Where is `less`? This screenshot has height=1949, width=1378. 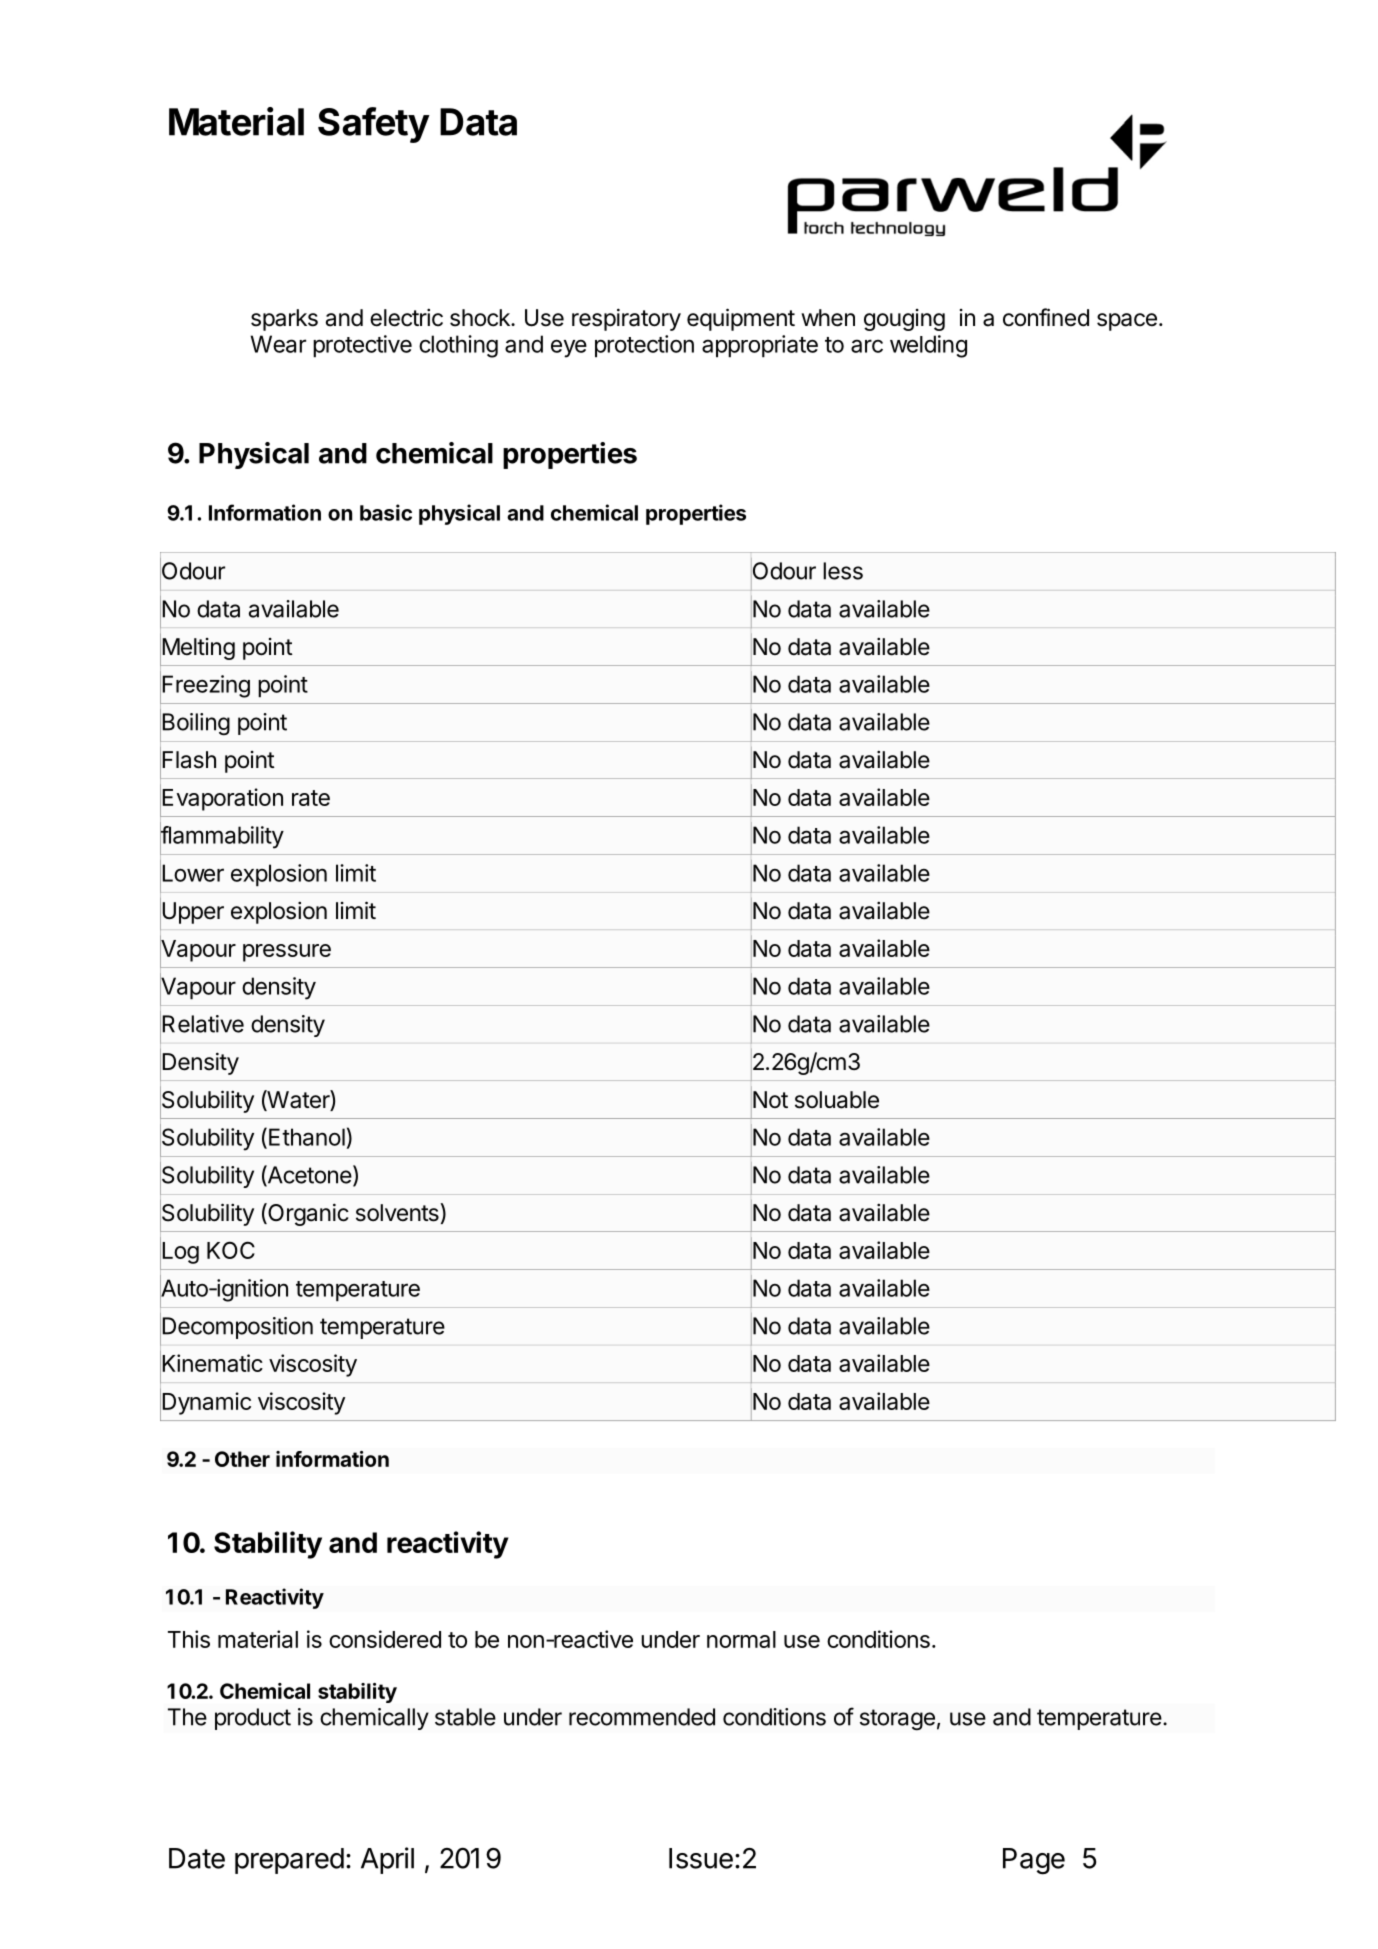
less is located at coordinates (843, 571).
